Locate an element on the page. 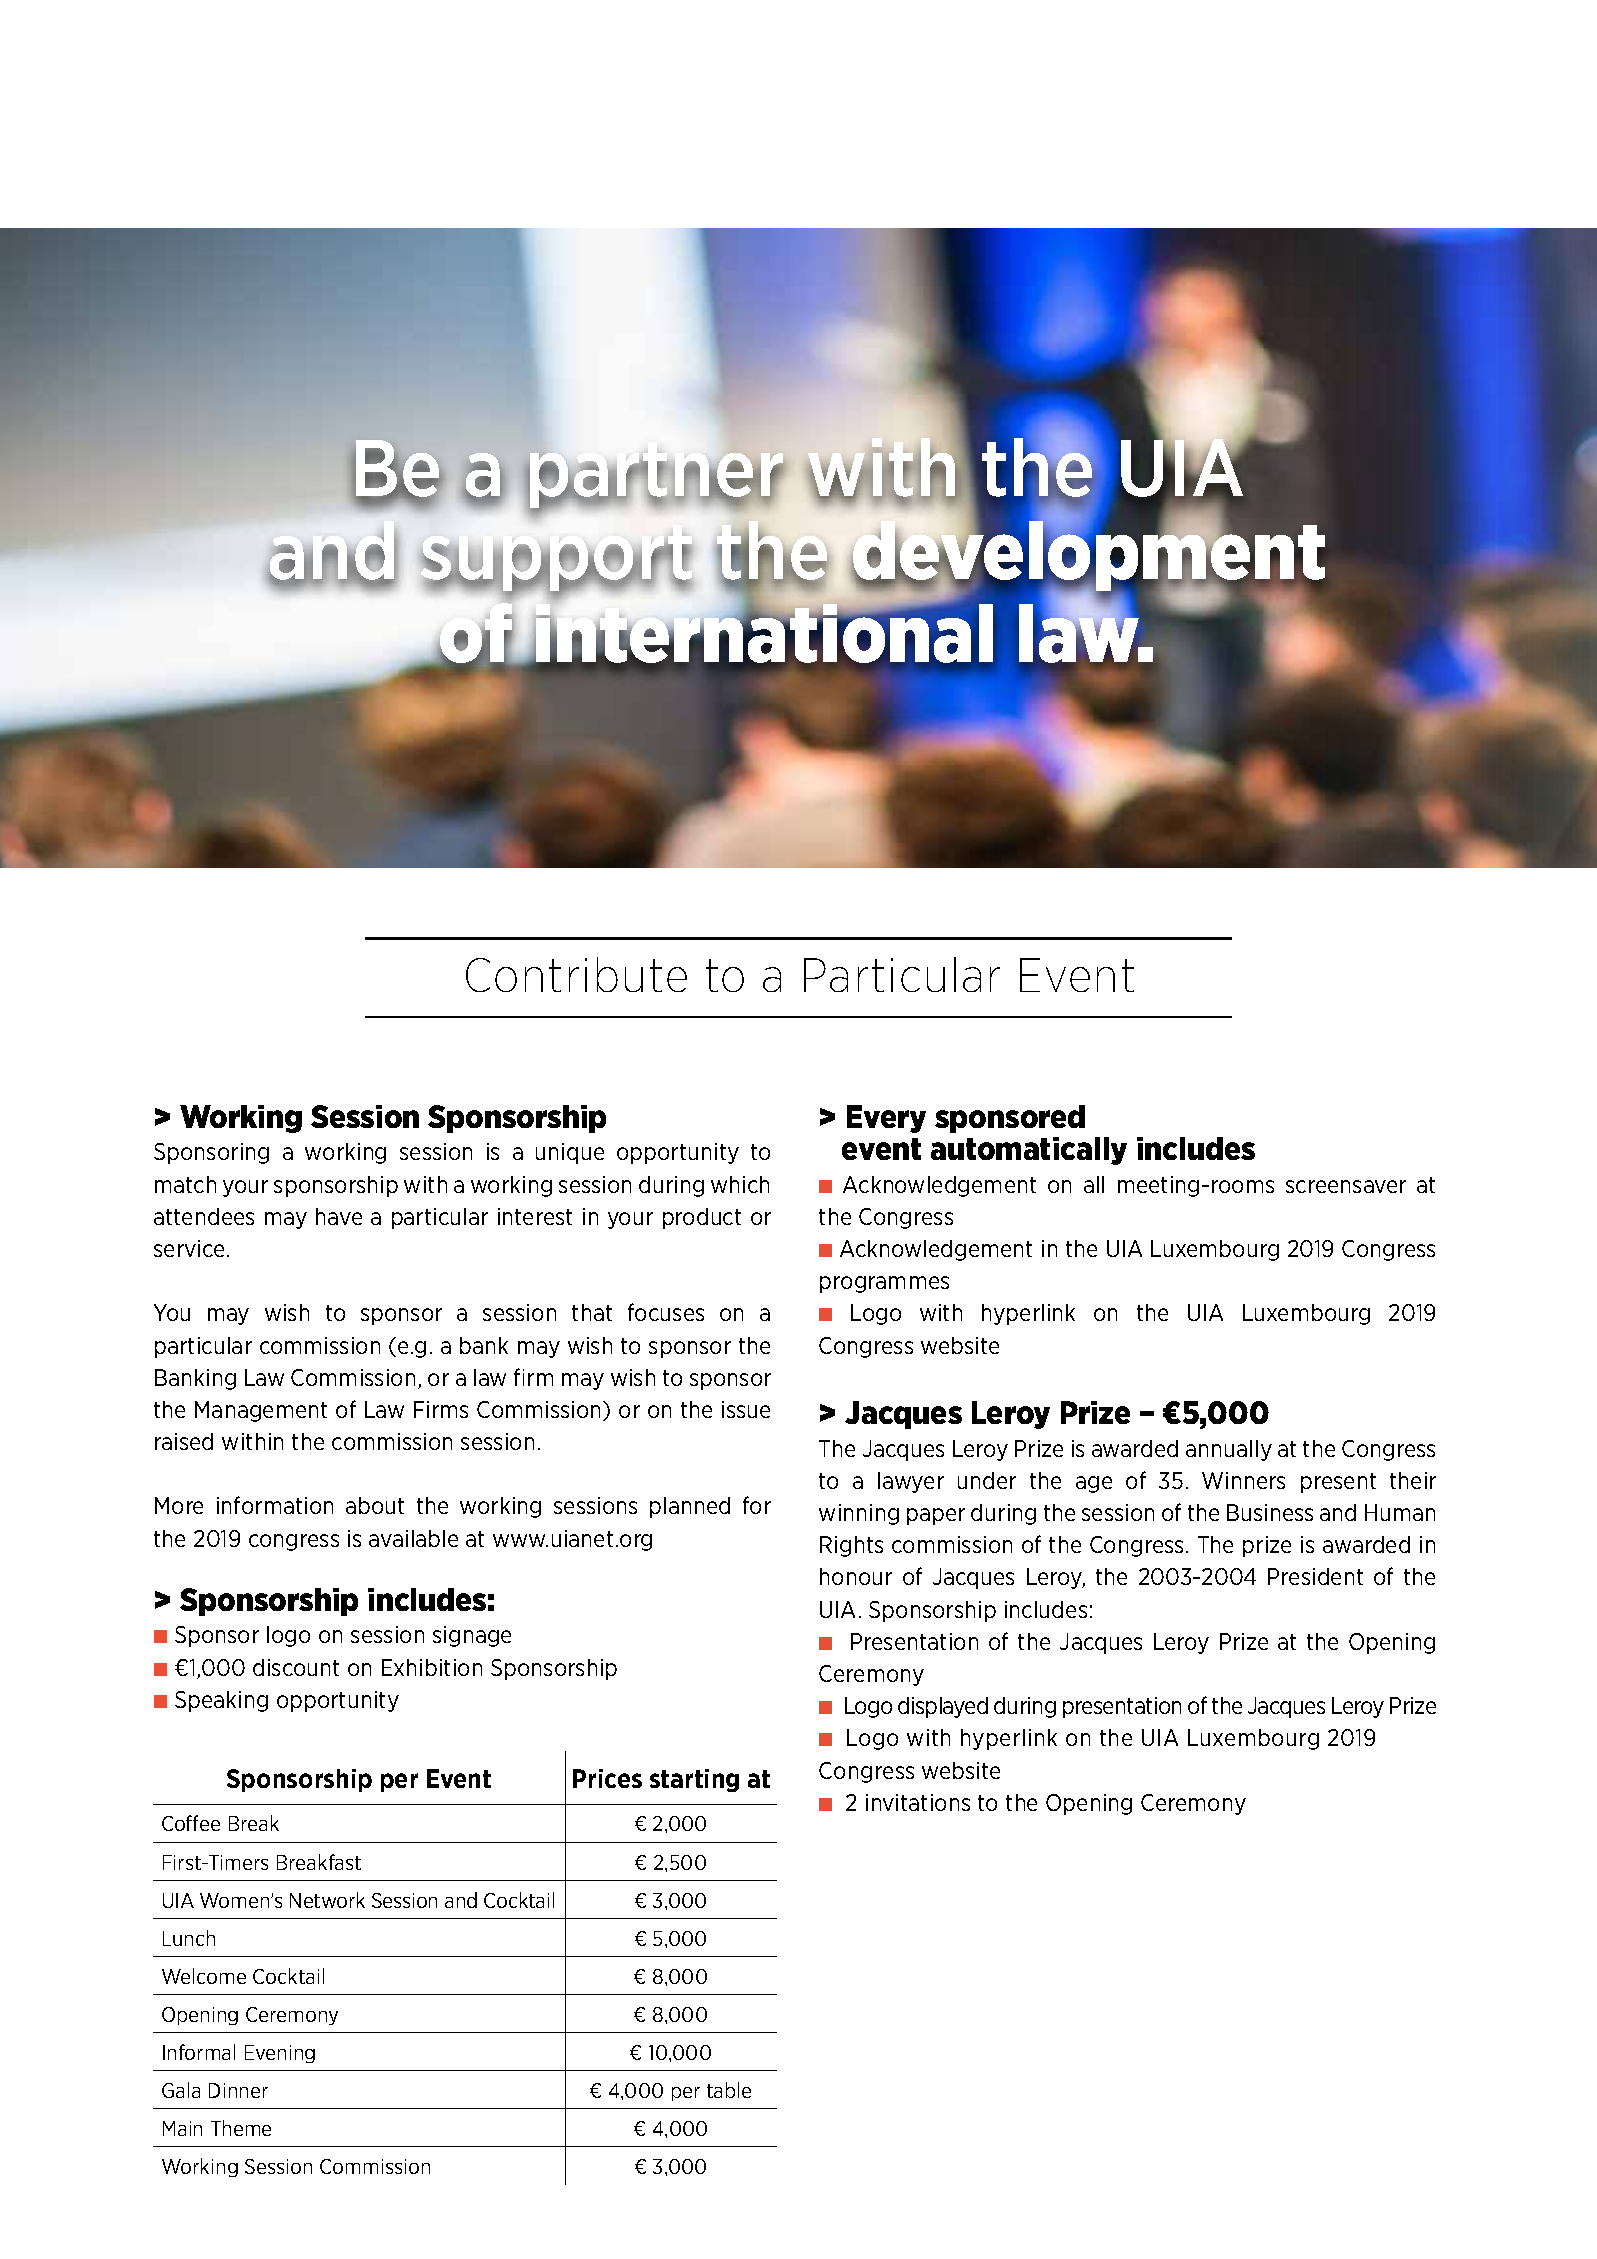 The image size is (1597, 2259). starting is located at coordinates (694, 1780).
